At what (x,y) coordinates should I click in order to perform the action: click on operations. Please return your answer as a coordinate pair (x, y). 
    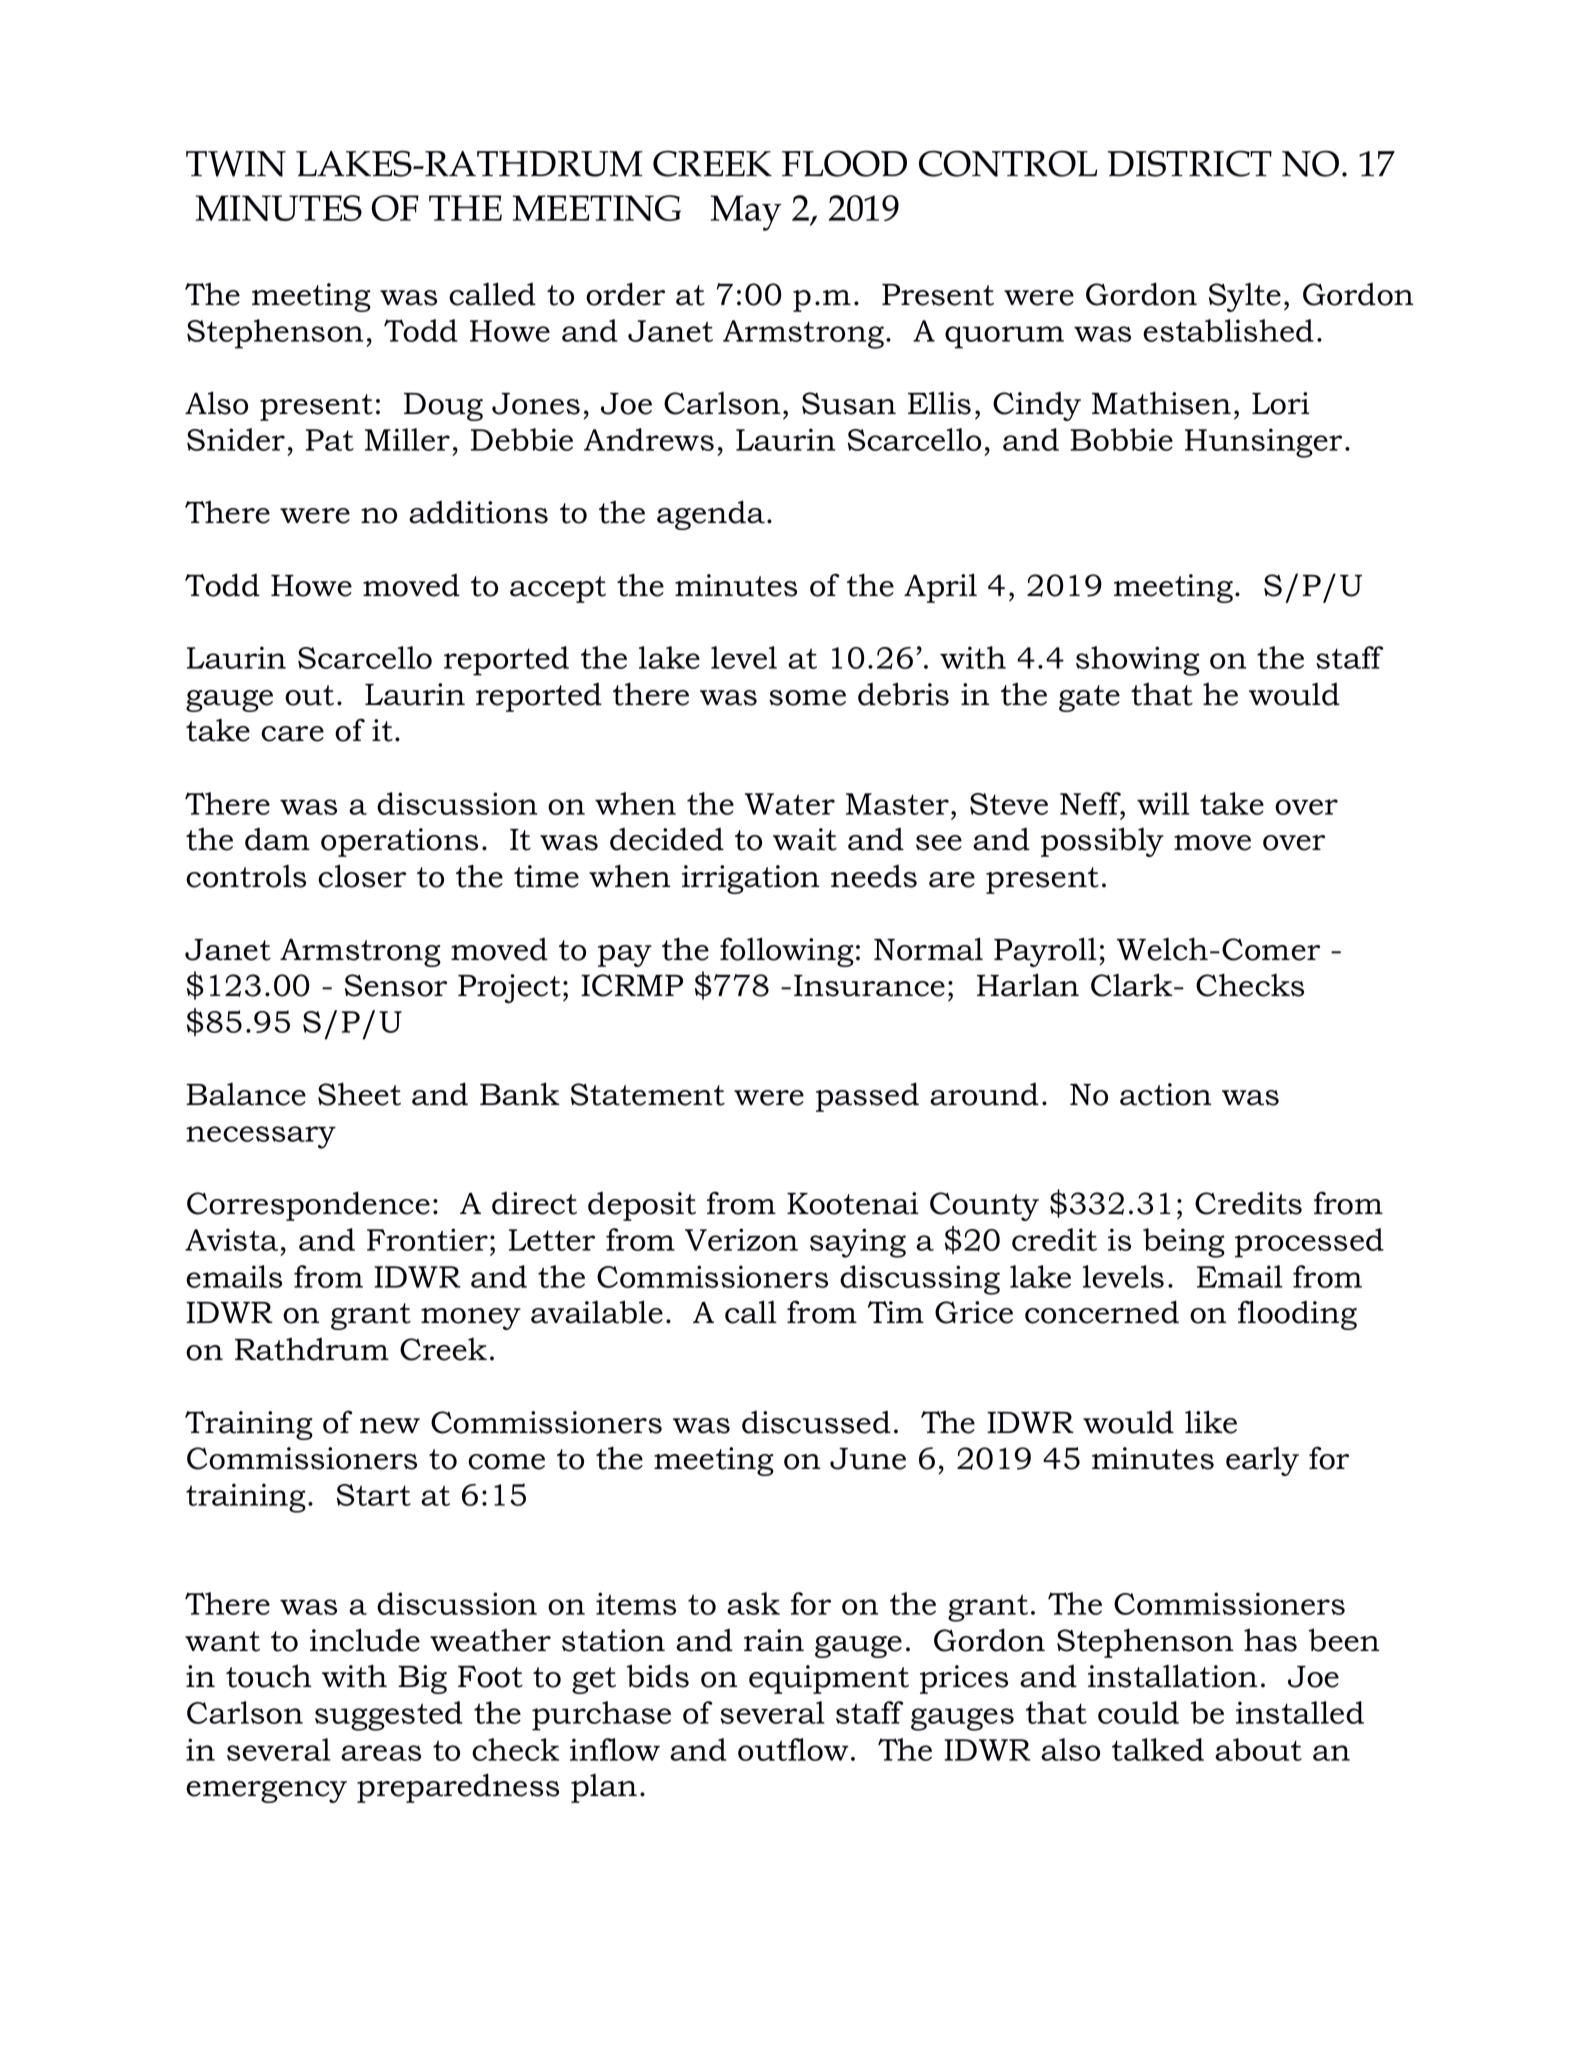
    Looking at the image, I should click on (399, 842).
